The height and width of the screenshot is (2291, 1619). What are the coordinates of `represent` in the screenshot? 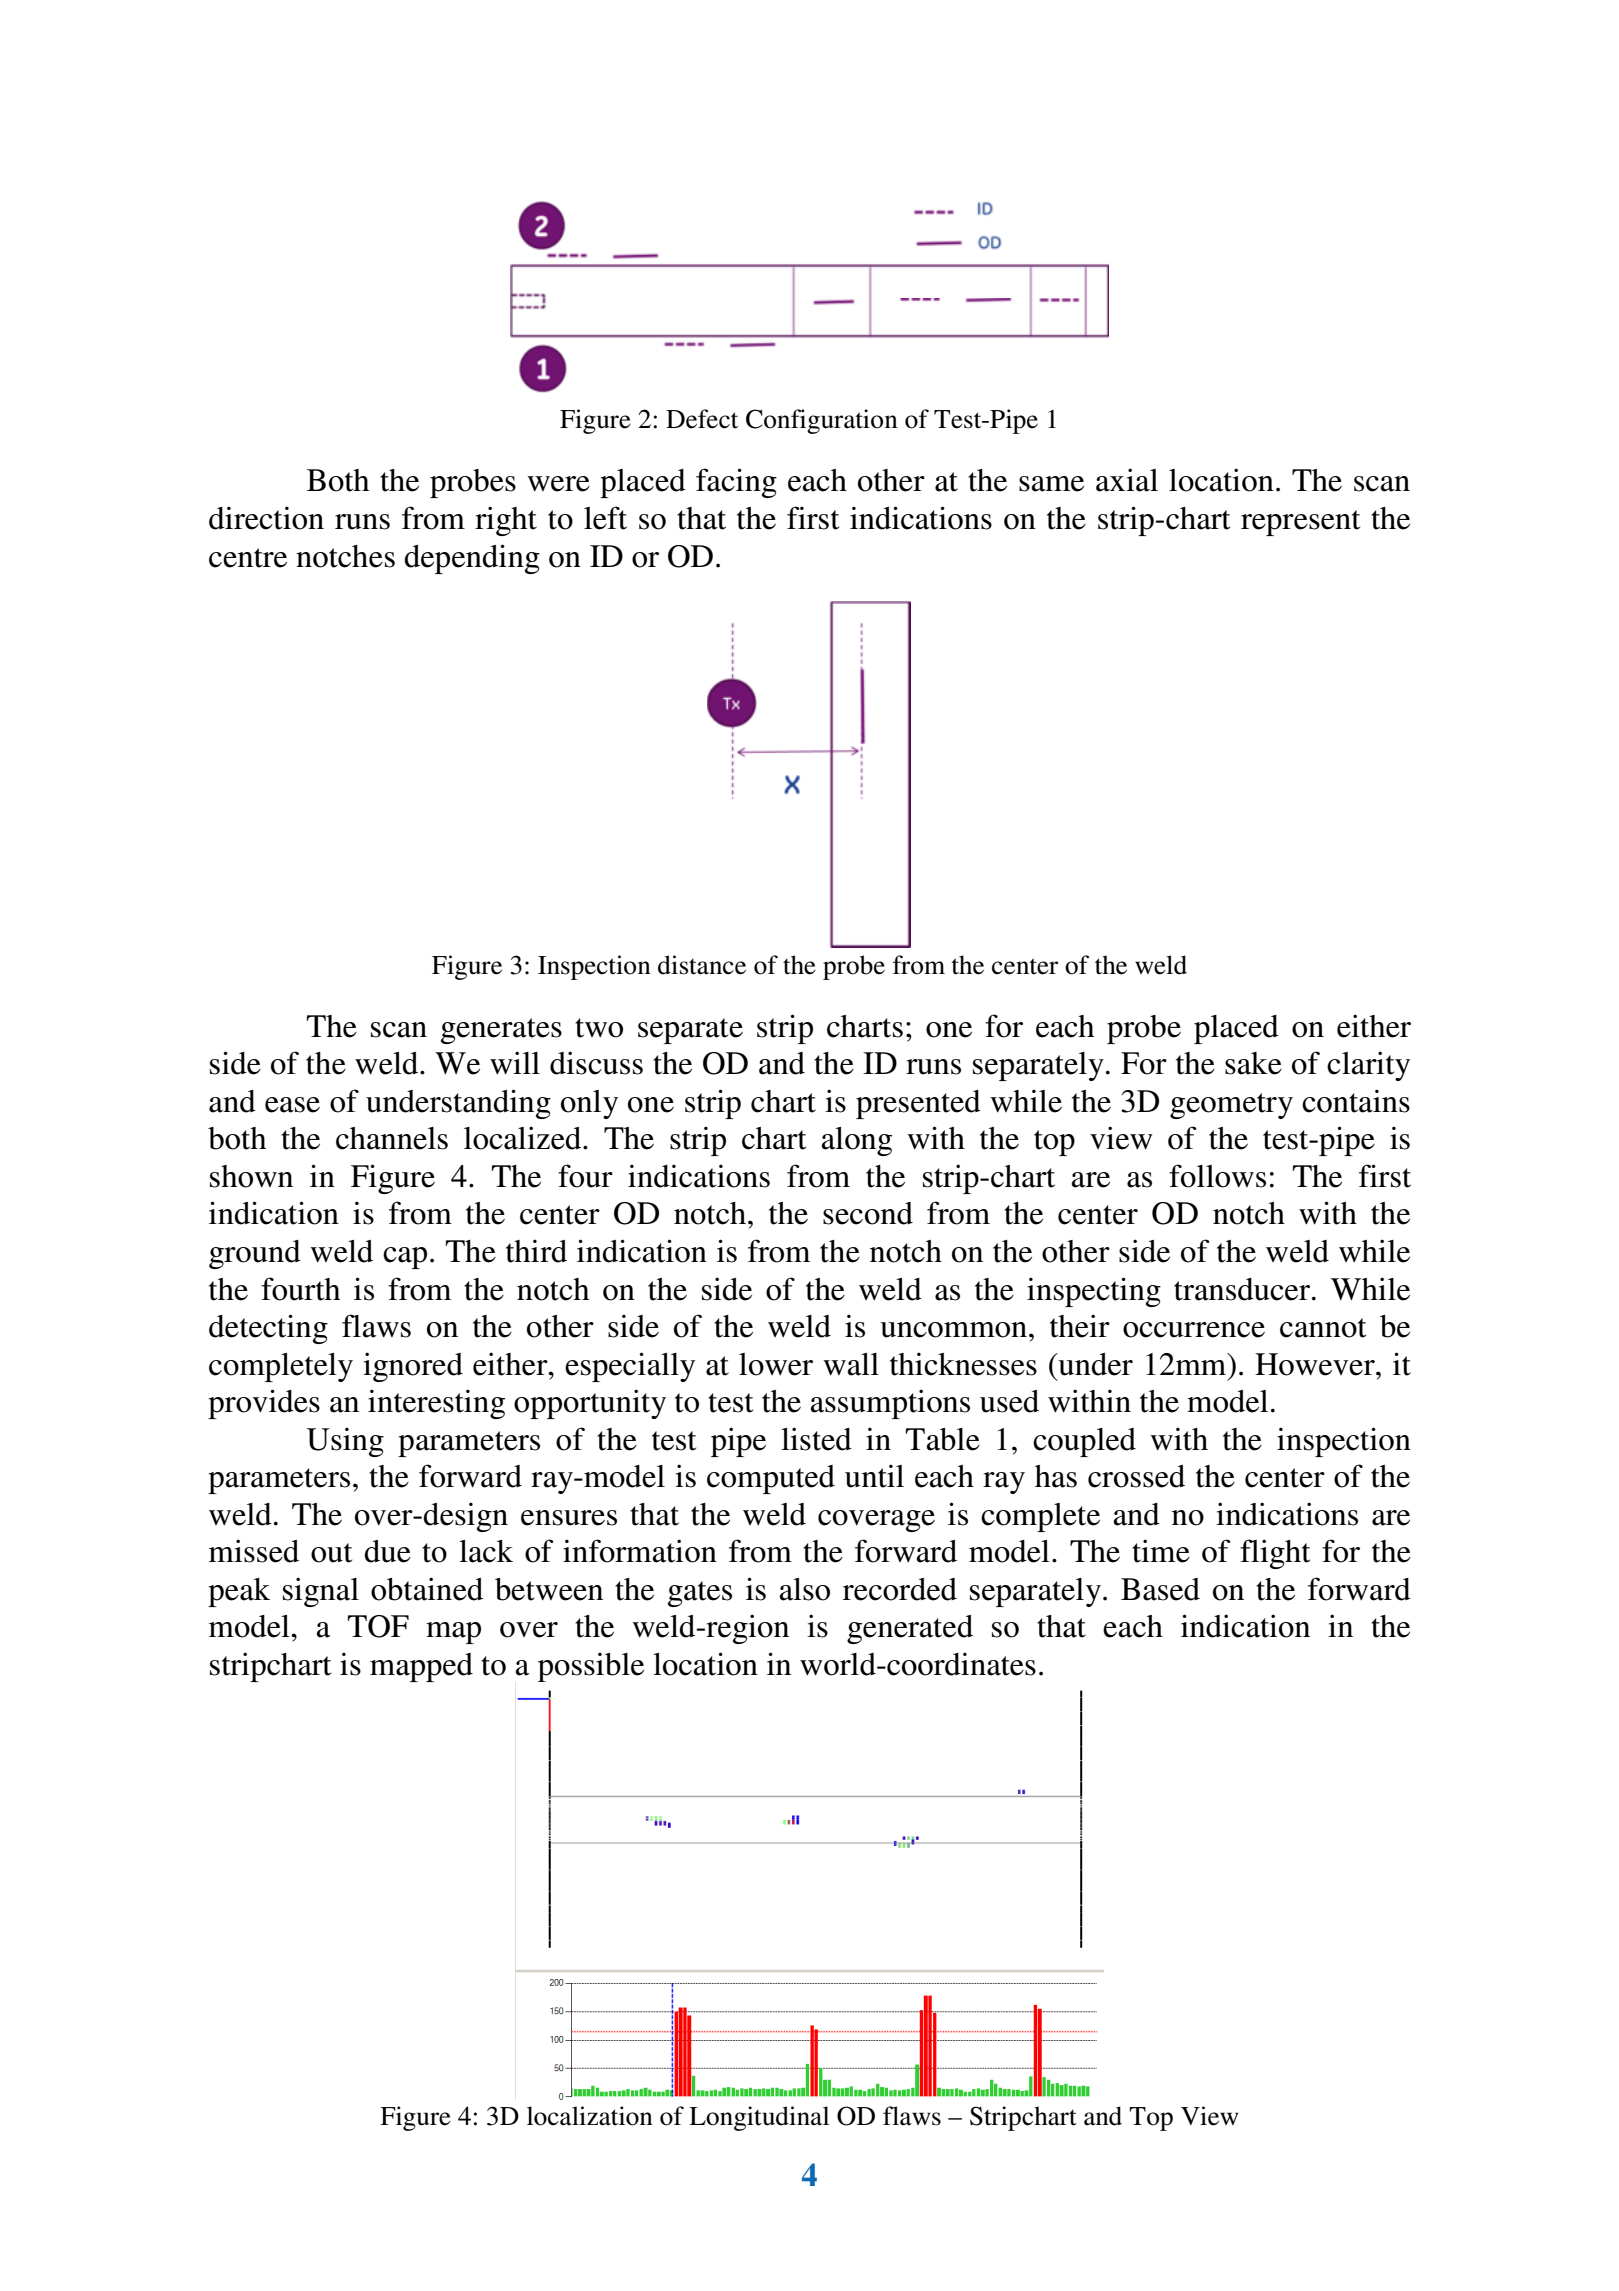 It's located at (1300, 523).
